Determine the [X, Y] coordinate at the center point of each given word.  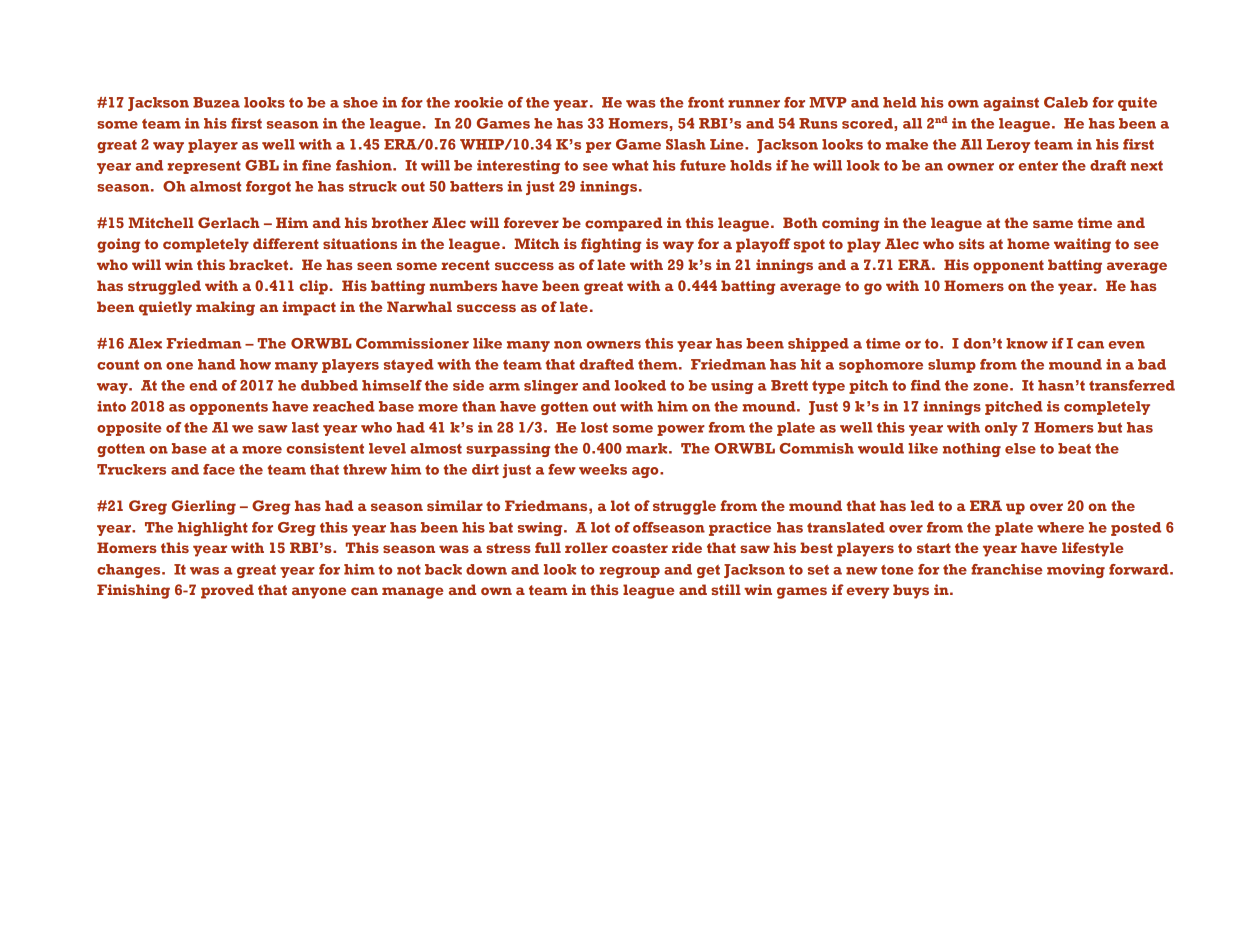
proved [227, 591]
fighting [611, 245]
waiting [1082, 245]
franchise [1007, 569]
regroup [629, 572]
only [1001, 429]
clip [313, 287]
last [305, 427]
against [1011, 104]
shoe [360, 102]
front [706, 102]
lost [594, 427]
